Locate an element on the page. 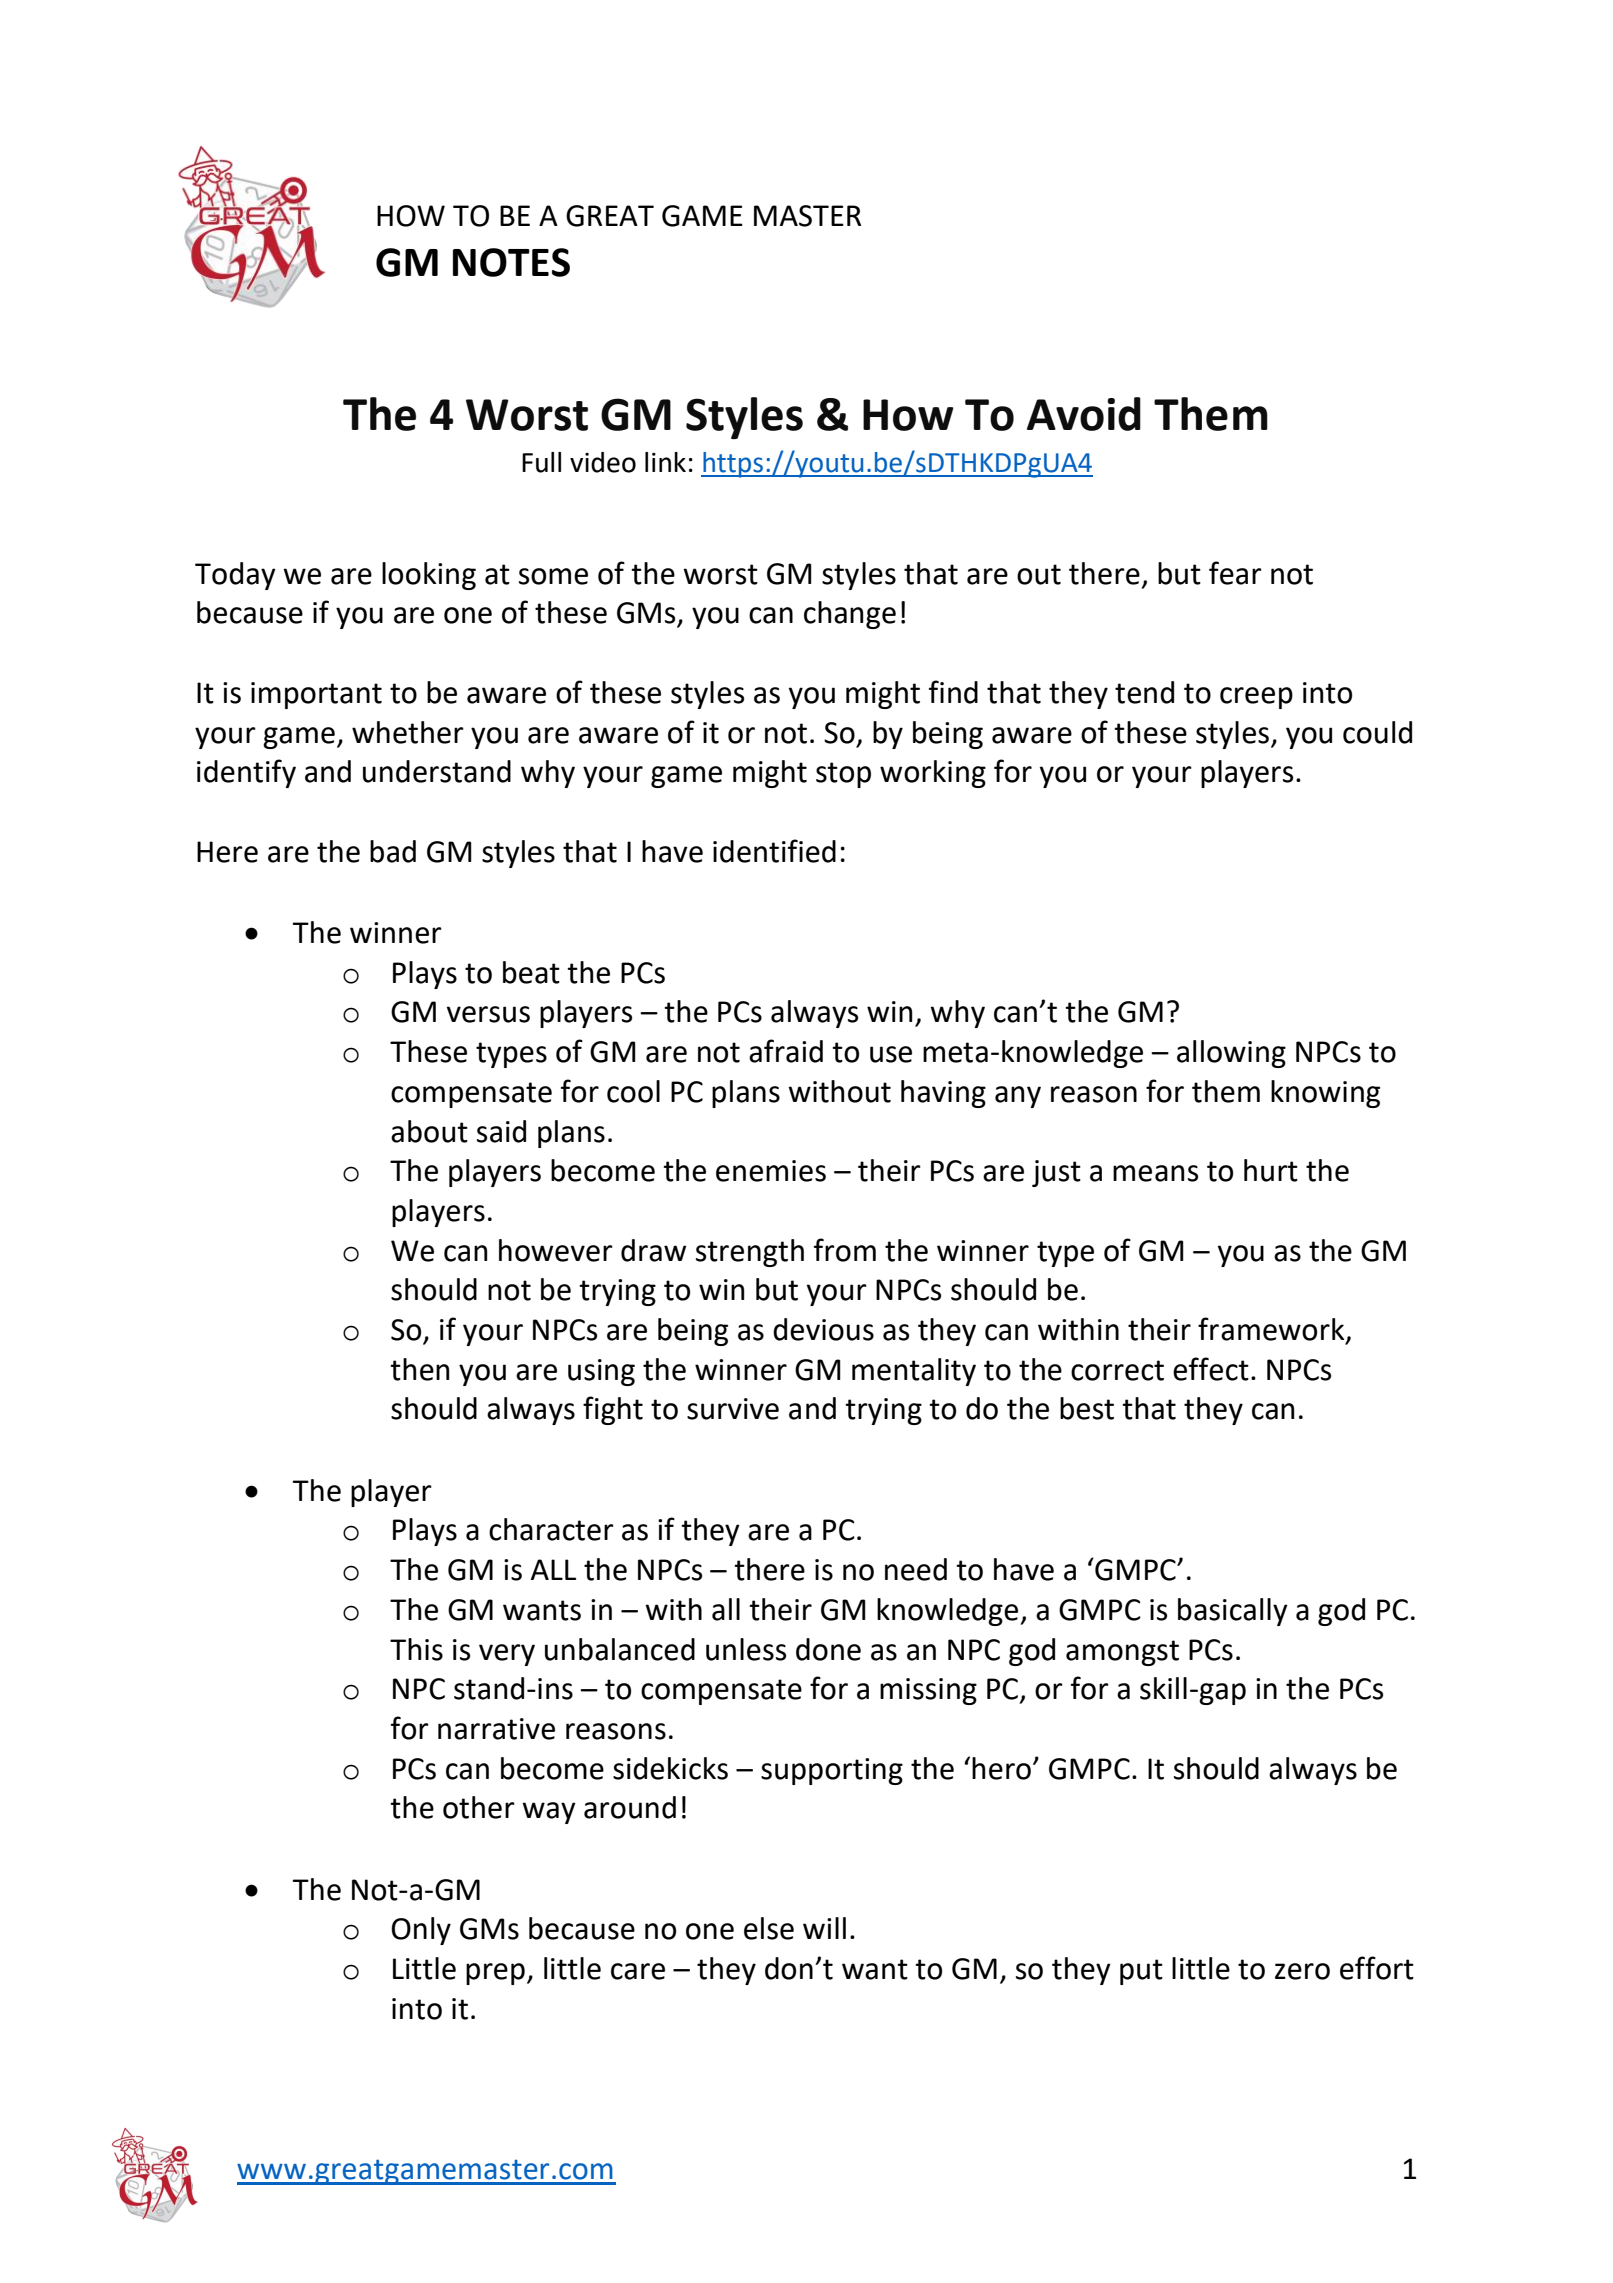  NOTES is located at coordinates (511, 262).
